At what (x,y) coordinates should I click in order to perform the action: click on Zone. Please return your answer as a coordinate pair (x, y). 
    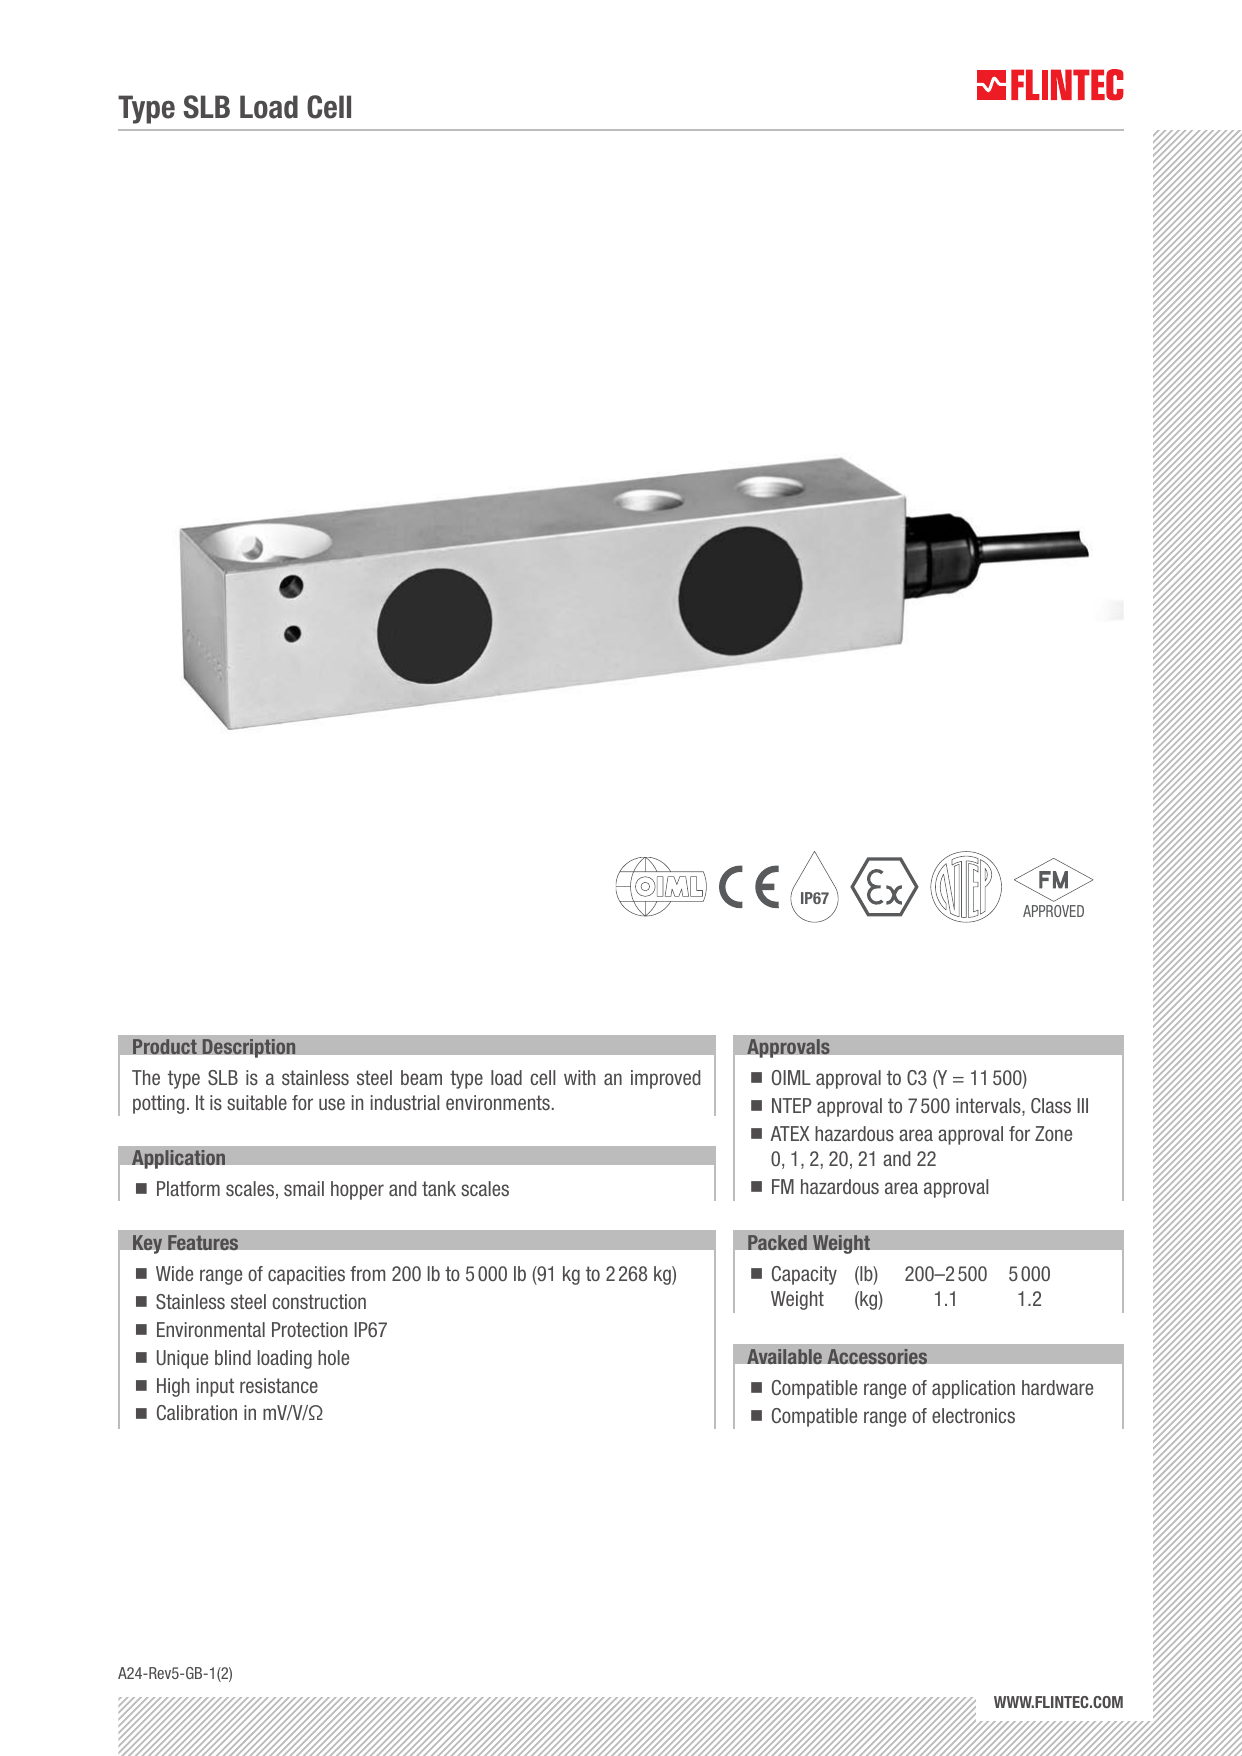
    Looking at the image, I should click on (1053, 1133).
